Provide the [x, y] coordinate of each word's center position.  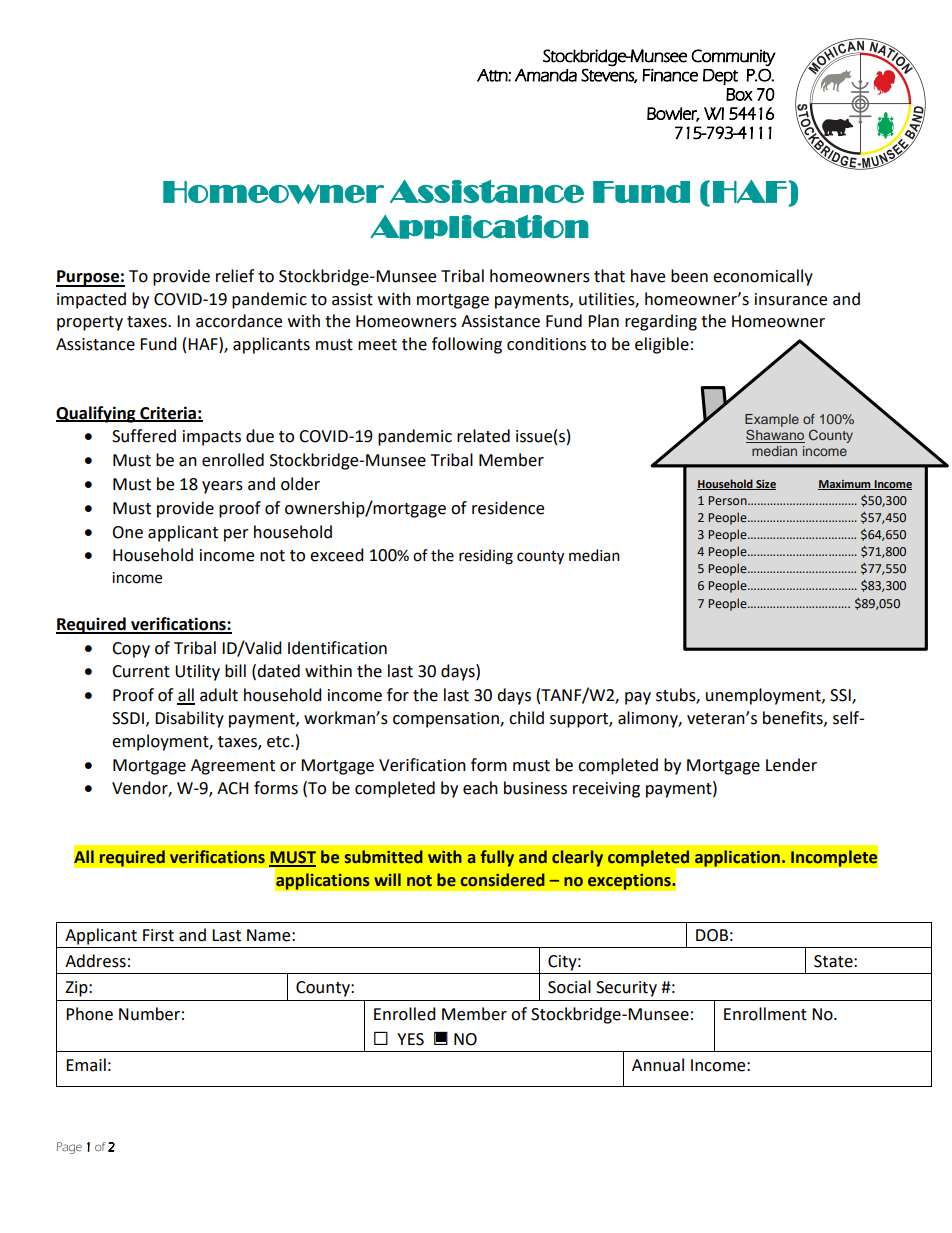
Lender [791, 765]
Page [69, 1148]
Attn [493, 75]
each [480, 788]
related [483, 436]
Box [739, 94]
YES [410, 1039]
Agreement [233, 767]
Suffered [144, 436]
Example [772, 420]
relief [235, 276]
